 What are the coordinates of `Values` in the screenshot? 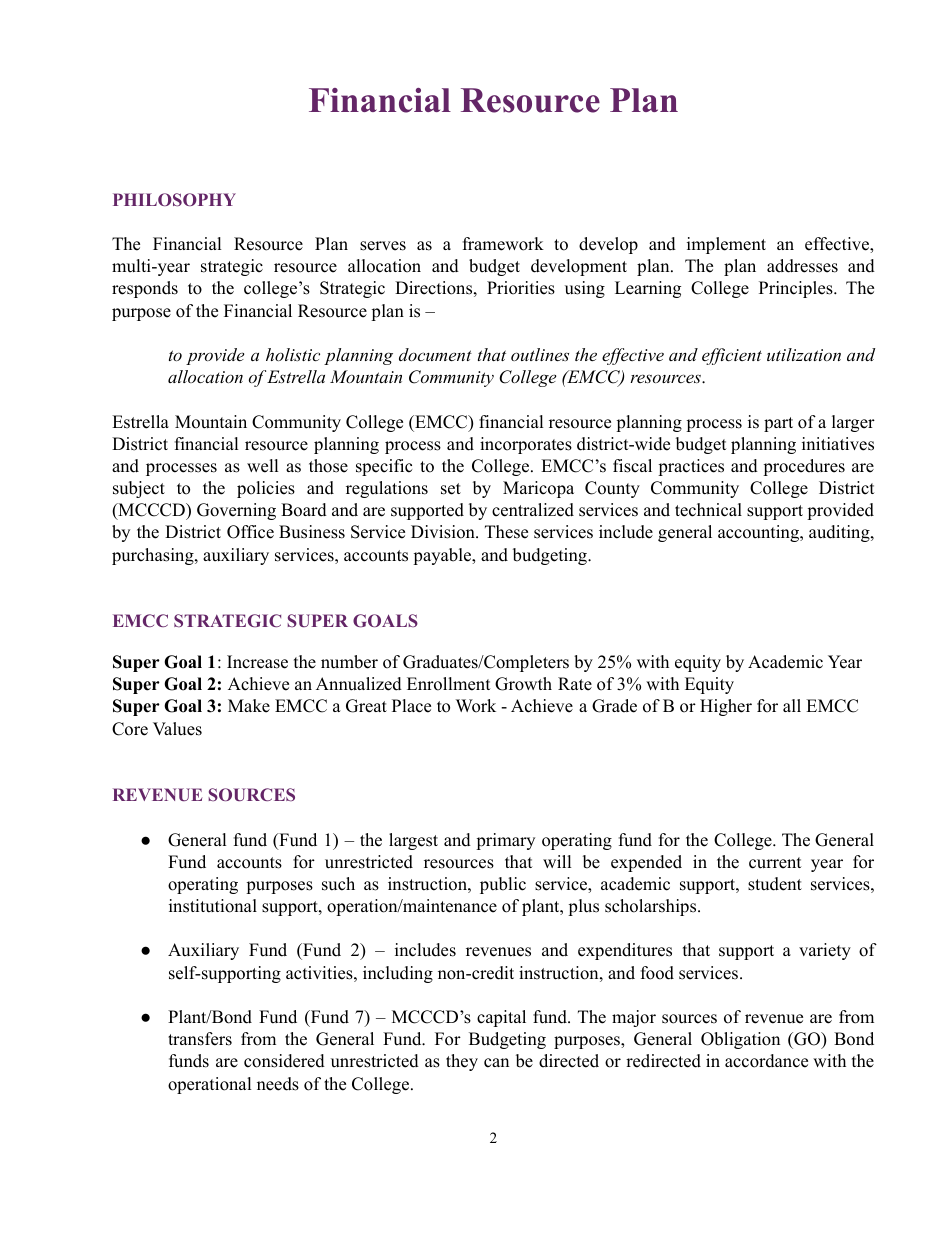 It's located at (177, 729).
